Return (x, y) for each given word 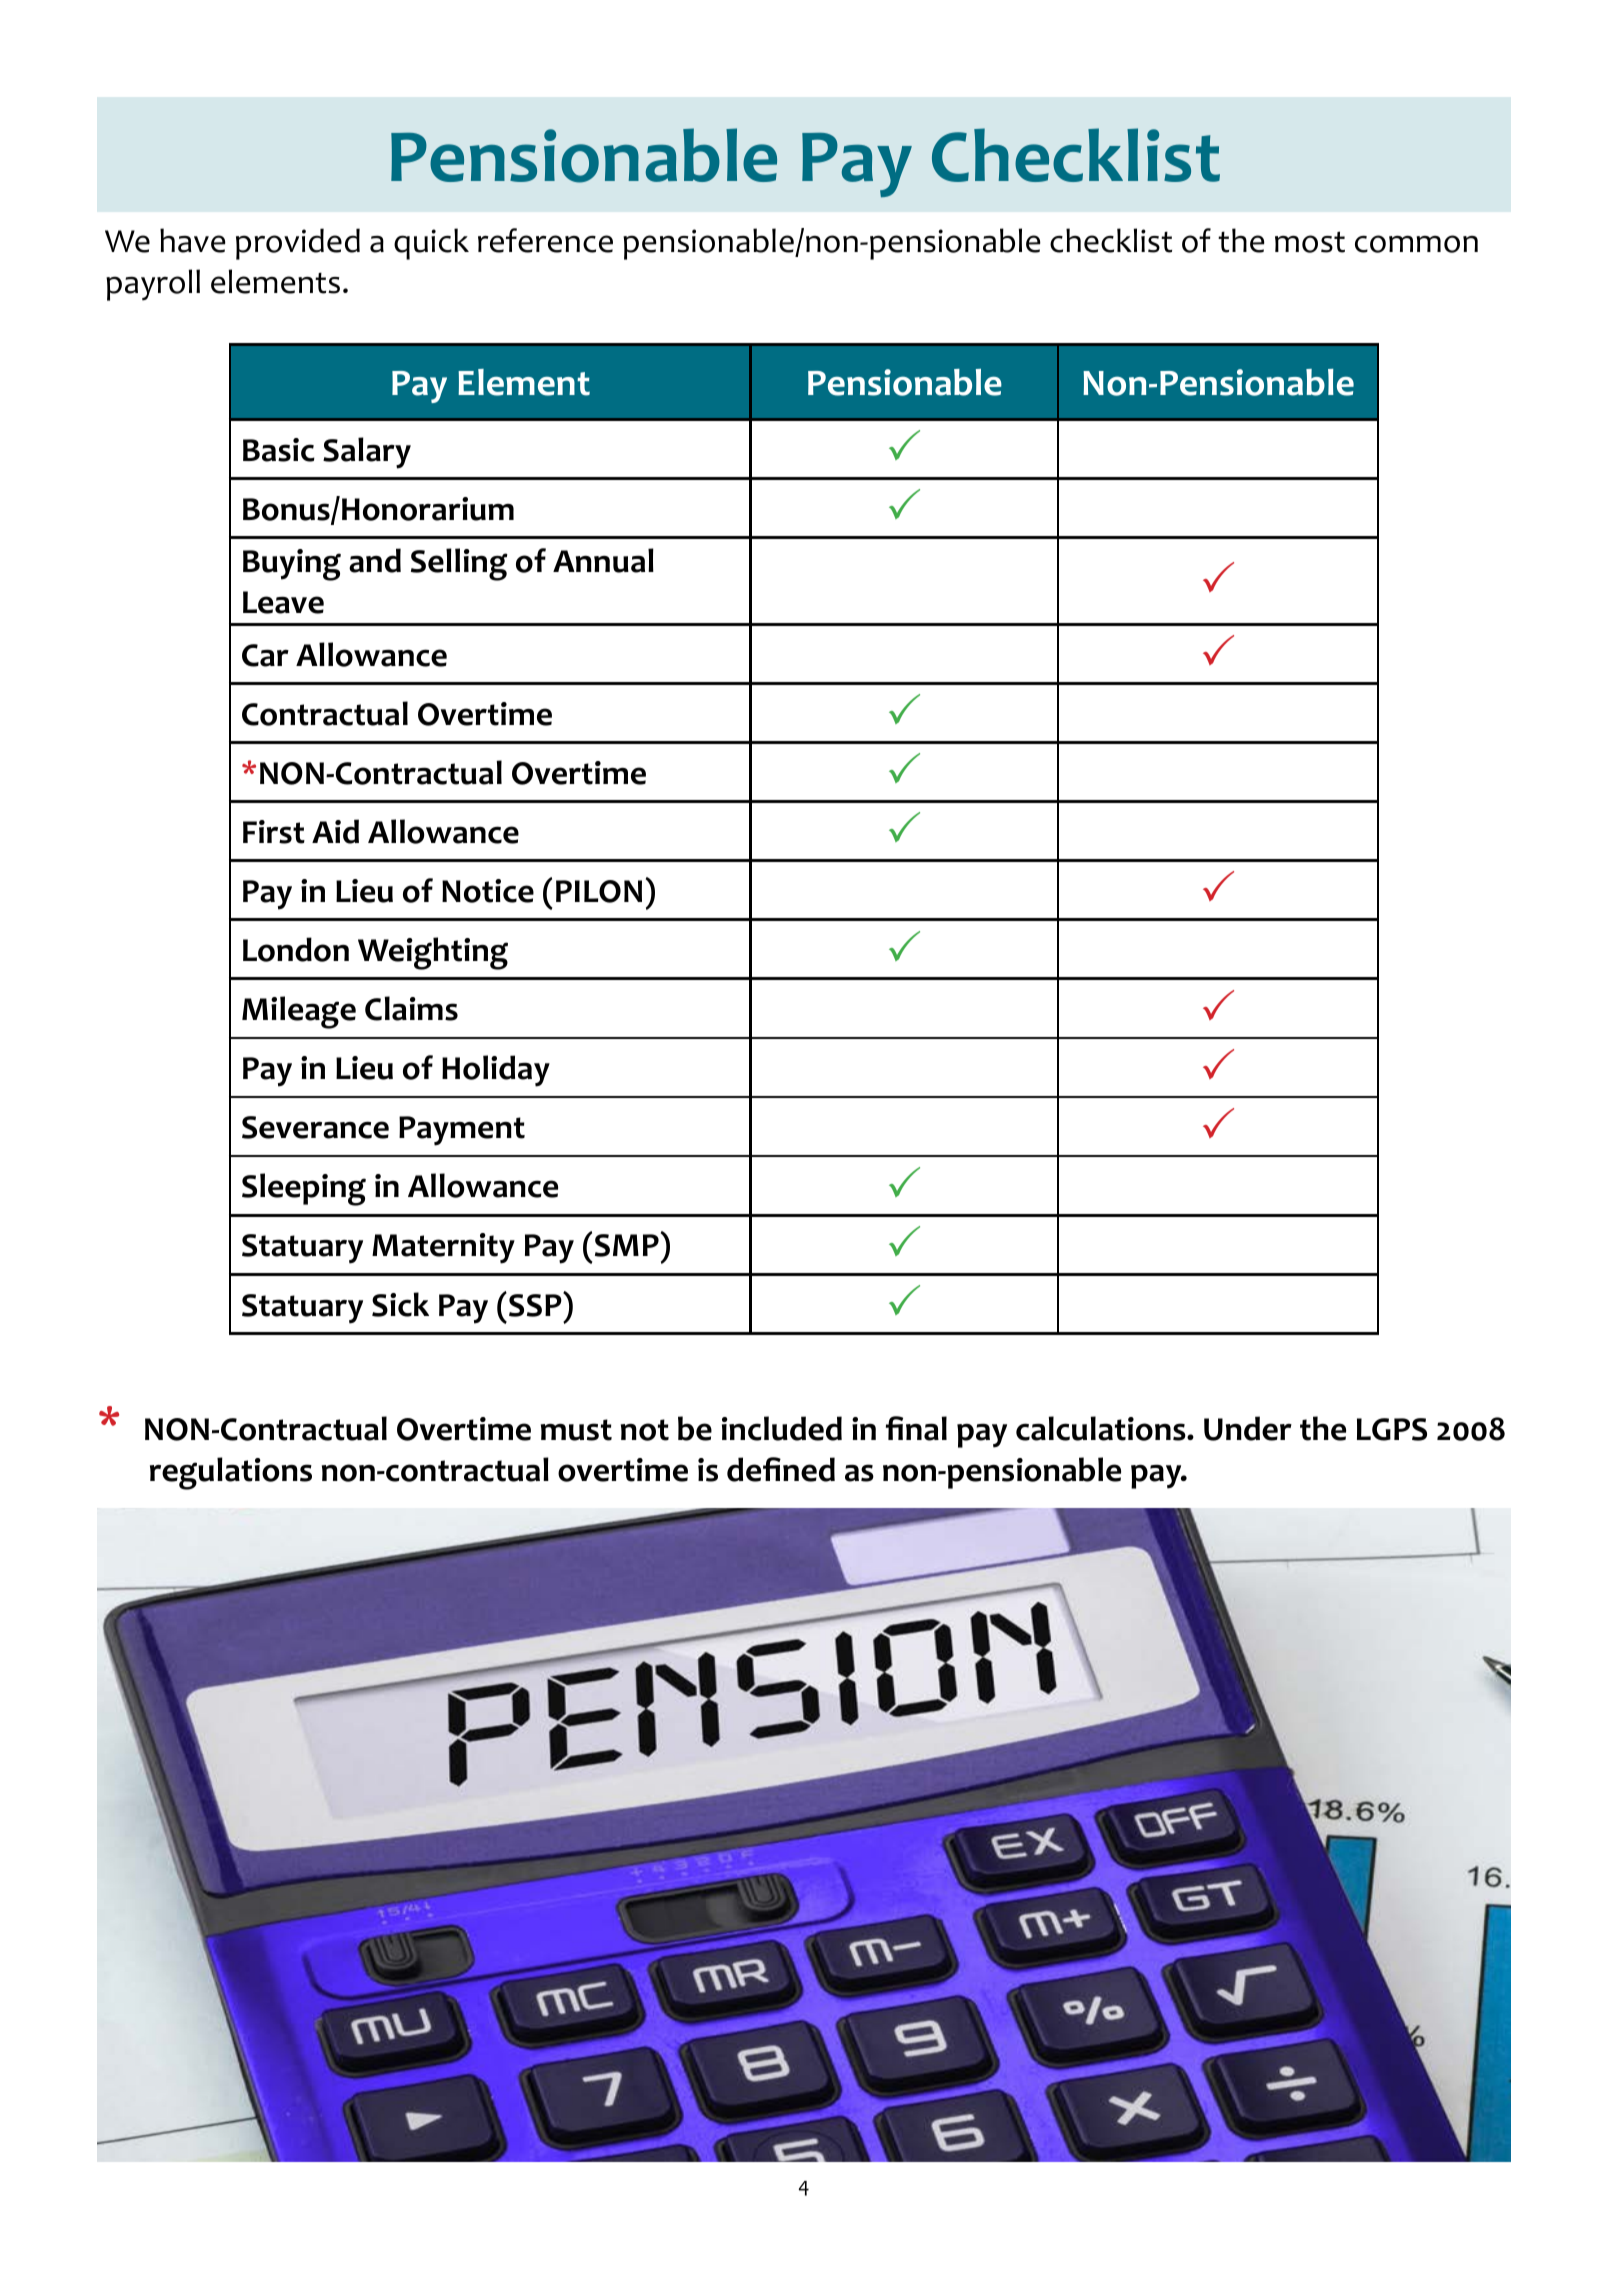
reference (545, 240)
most (1310, 242)
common (1416, 244)
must (576, 1430)
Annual (603, 560)
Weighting (433, 953)
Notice (488, 891)
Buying (292, 565)
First (274, 832)
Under (1248, 1428)
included (782, 1428)
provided (298, 244)
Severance (315, 1127)
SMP (627, 1245)
